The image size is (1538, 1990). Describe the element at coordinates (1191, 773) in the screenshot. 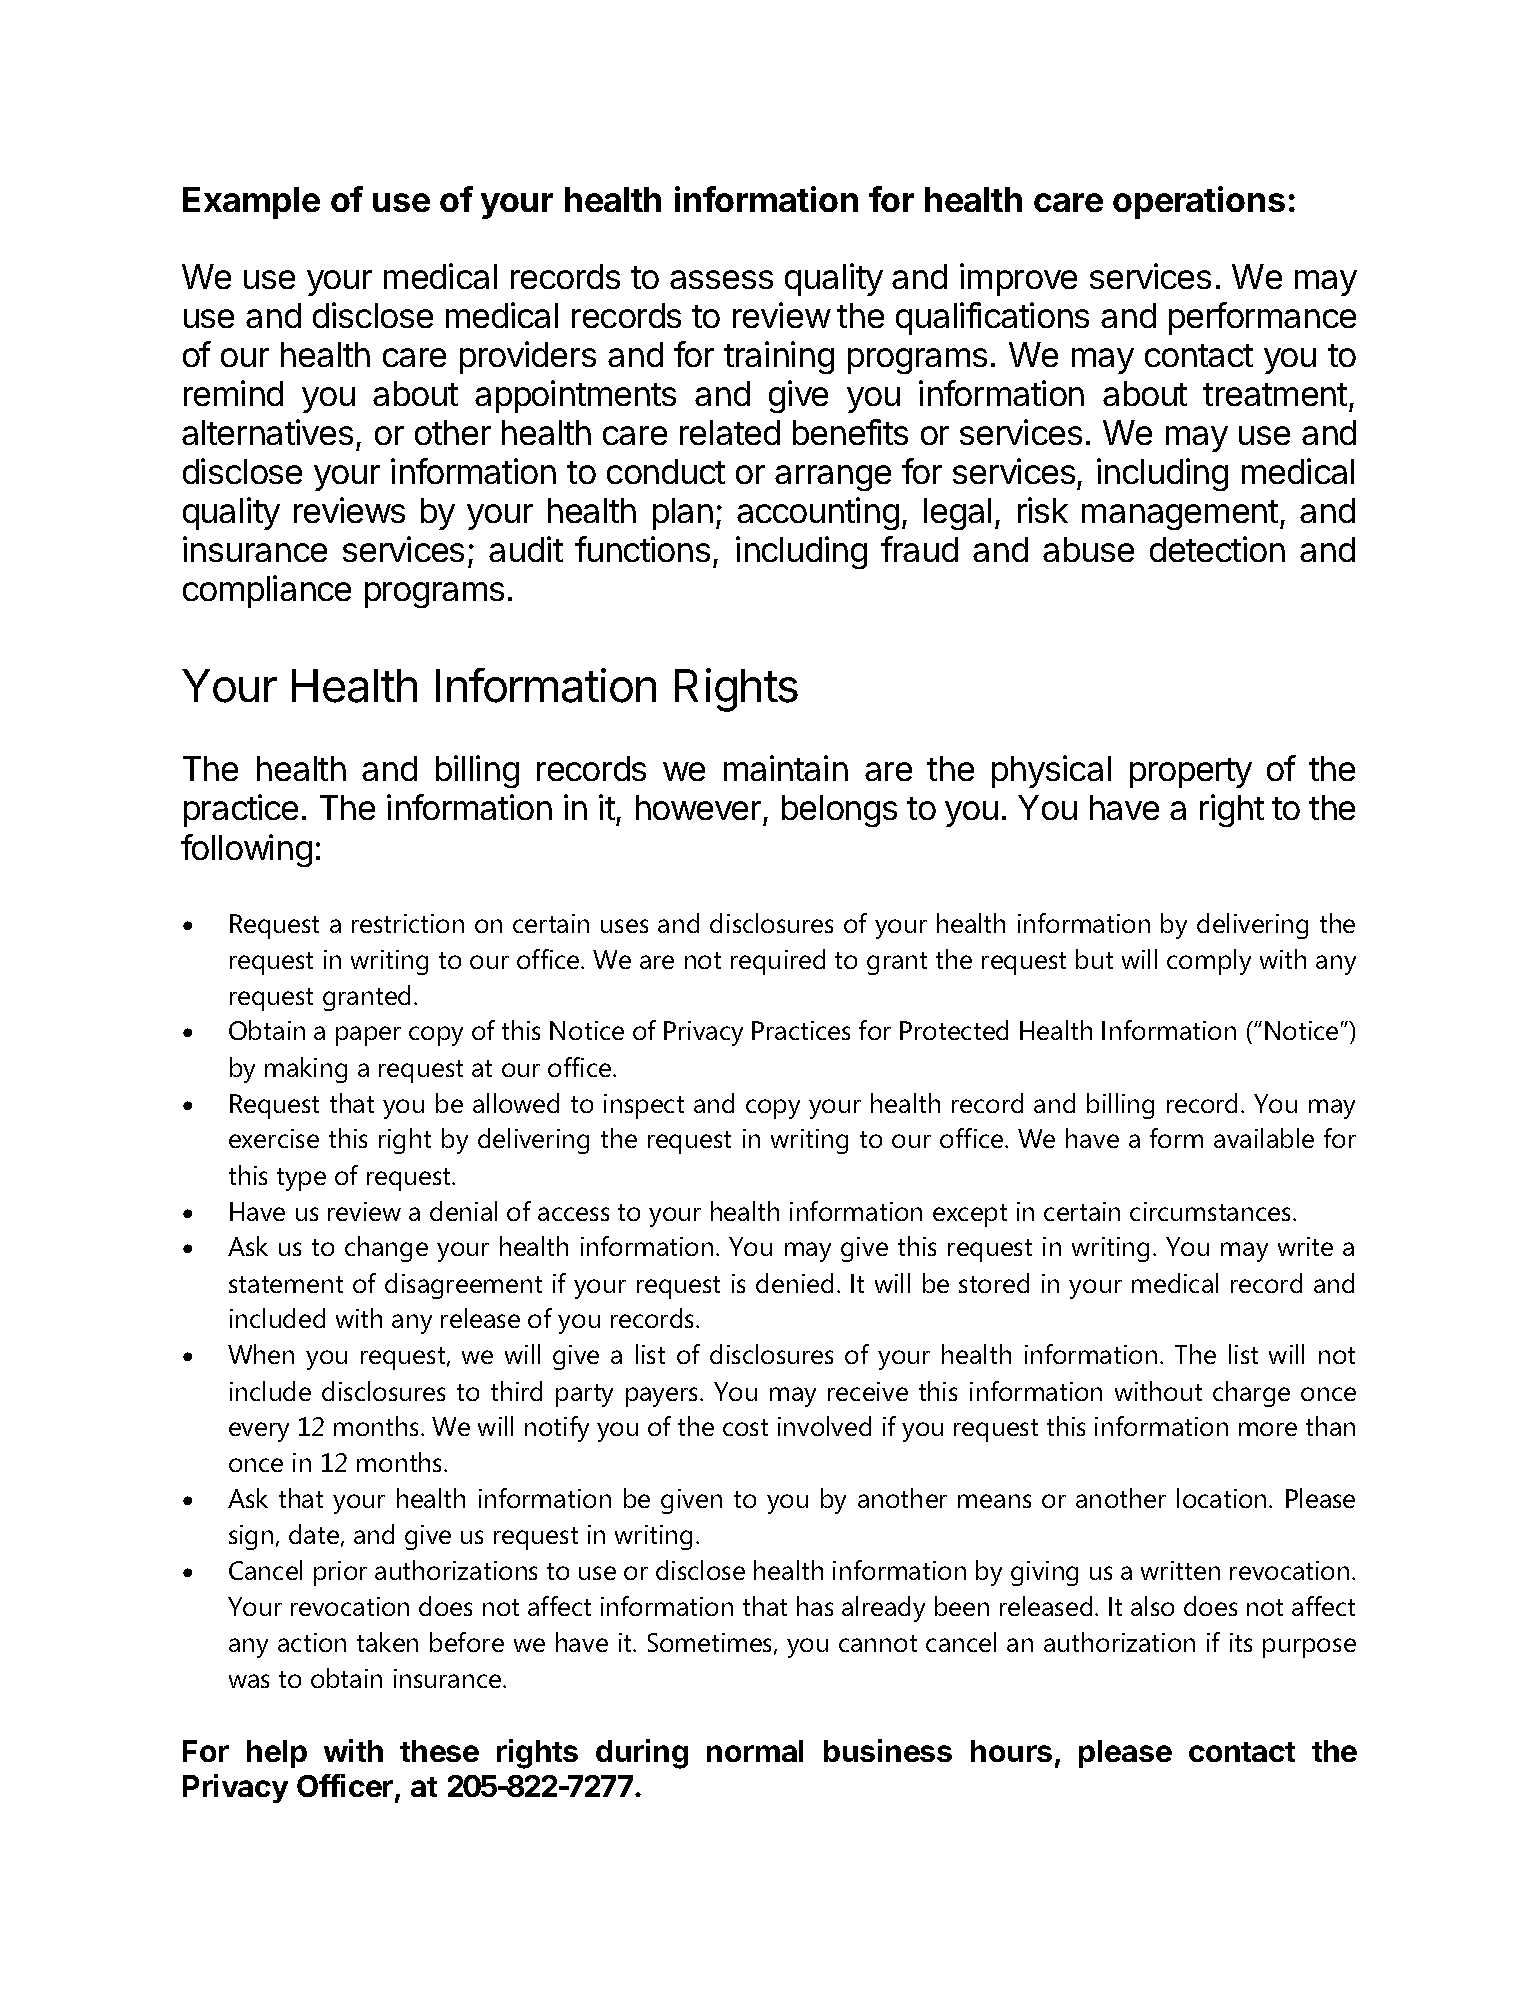

I see `property` at that location.
